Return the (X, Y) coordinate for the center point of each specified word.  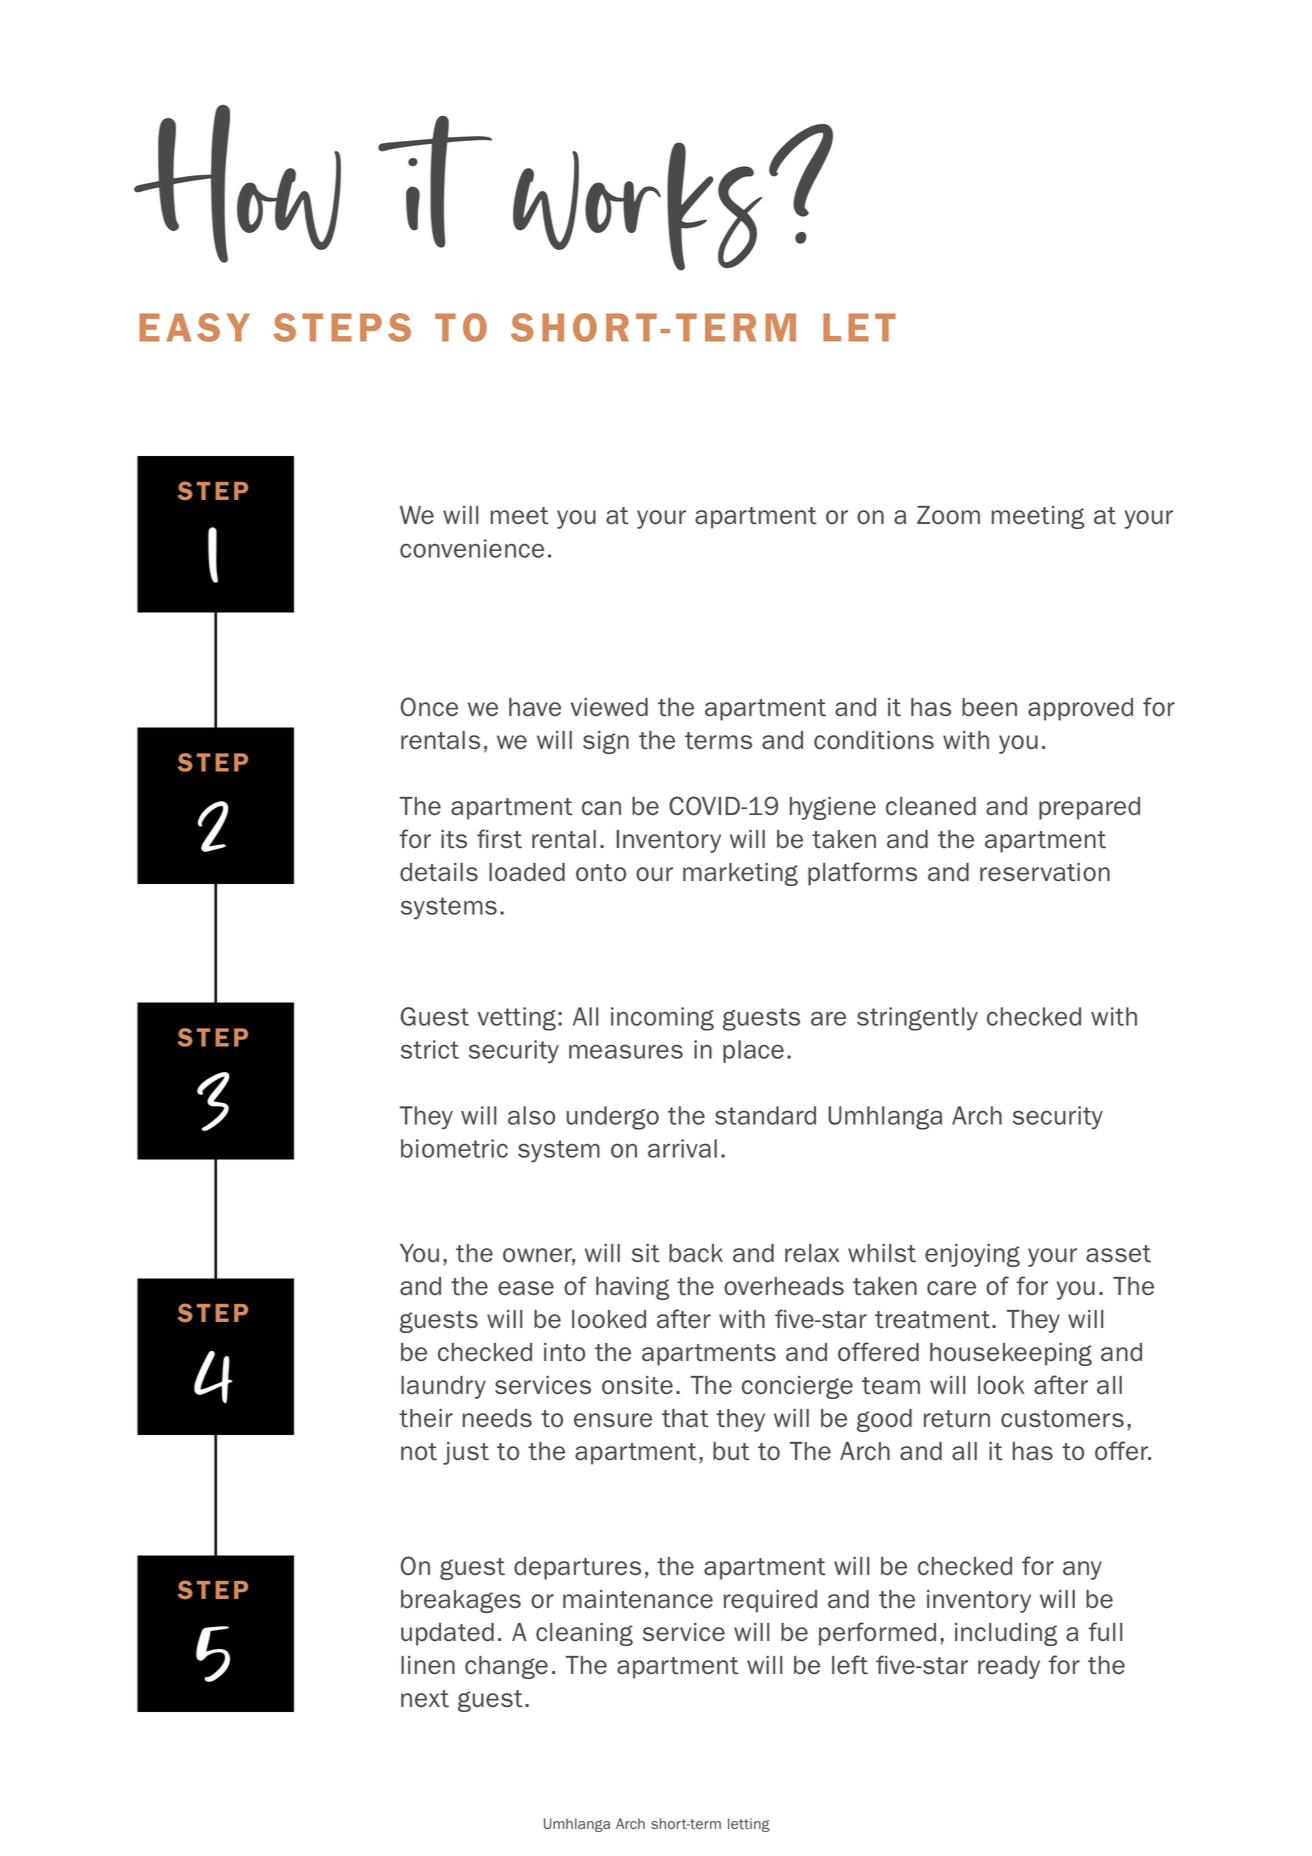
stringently (917, 1019)
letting (749, 1825)
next (425, 1698)
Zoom (948, 515)
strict (430, 1049)
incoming (662, 1019)
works (638, 206)
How (237, 184)
